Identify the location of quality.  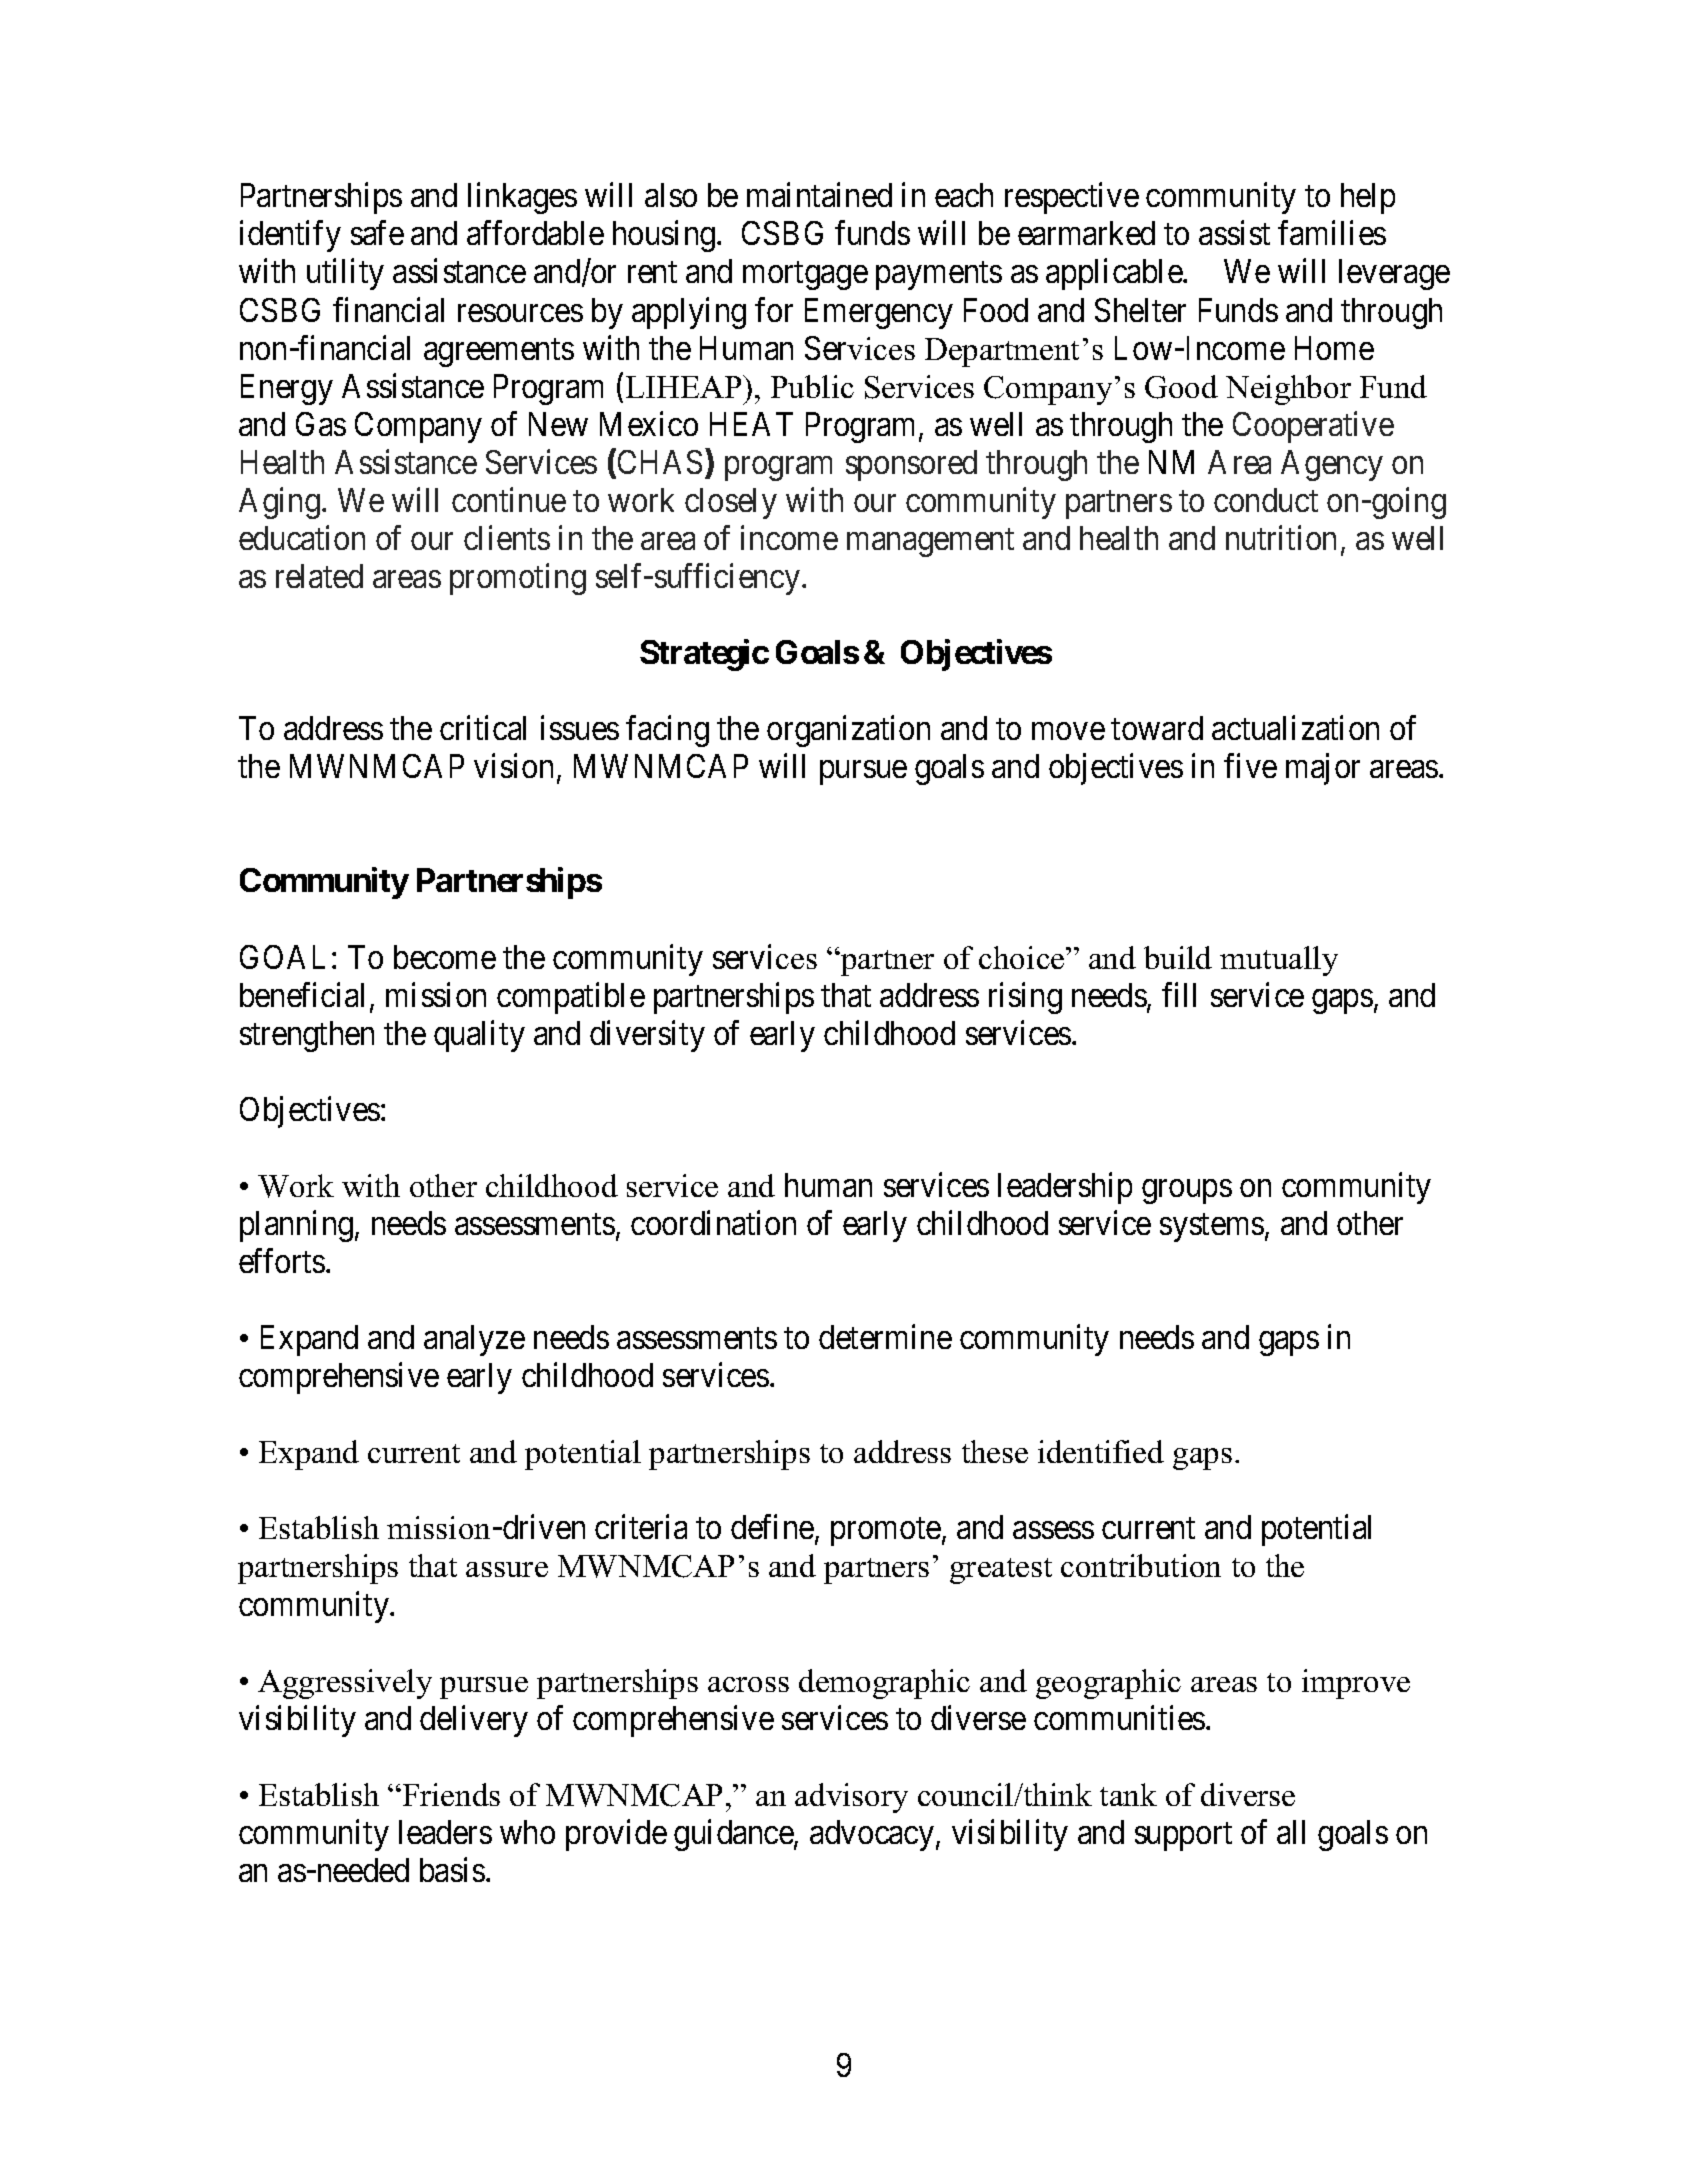
(479, 1036).
